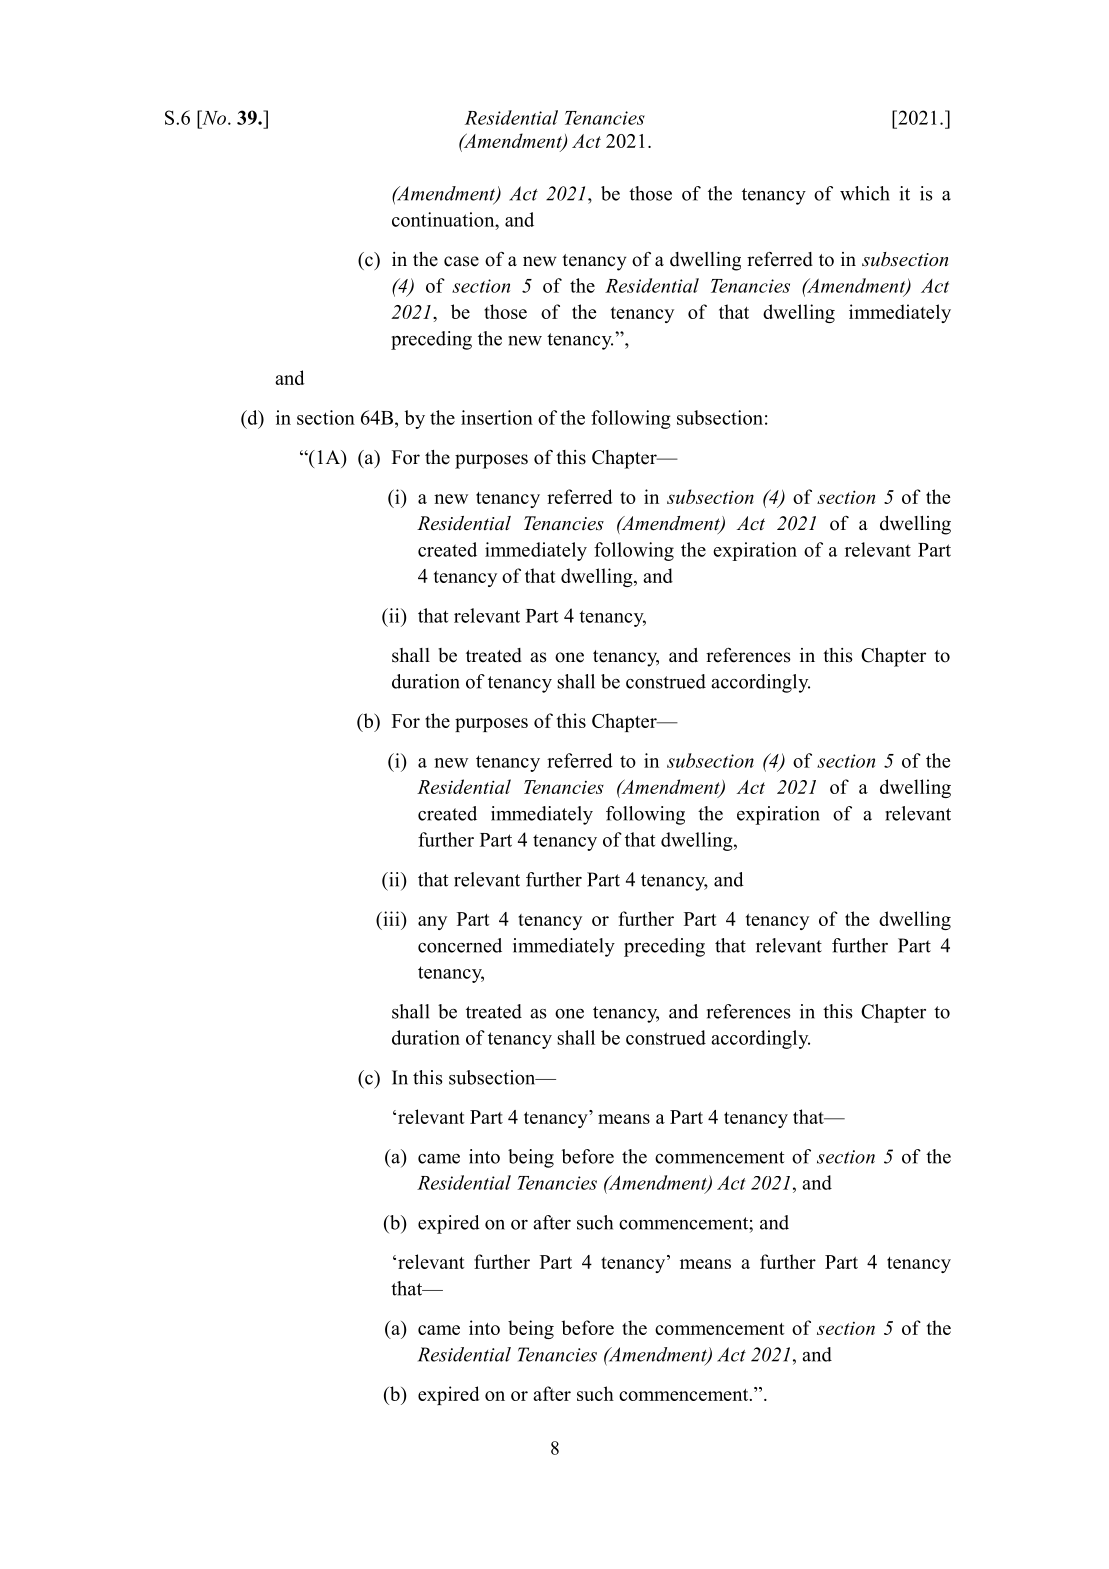 Image resolution: width=1109 pixels, height=1569 pixels. I want to click on insertion, so click(497, 417).
